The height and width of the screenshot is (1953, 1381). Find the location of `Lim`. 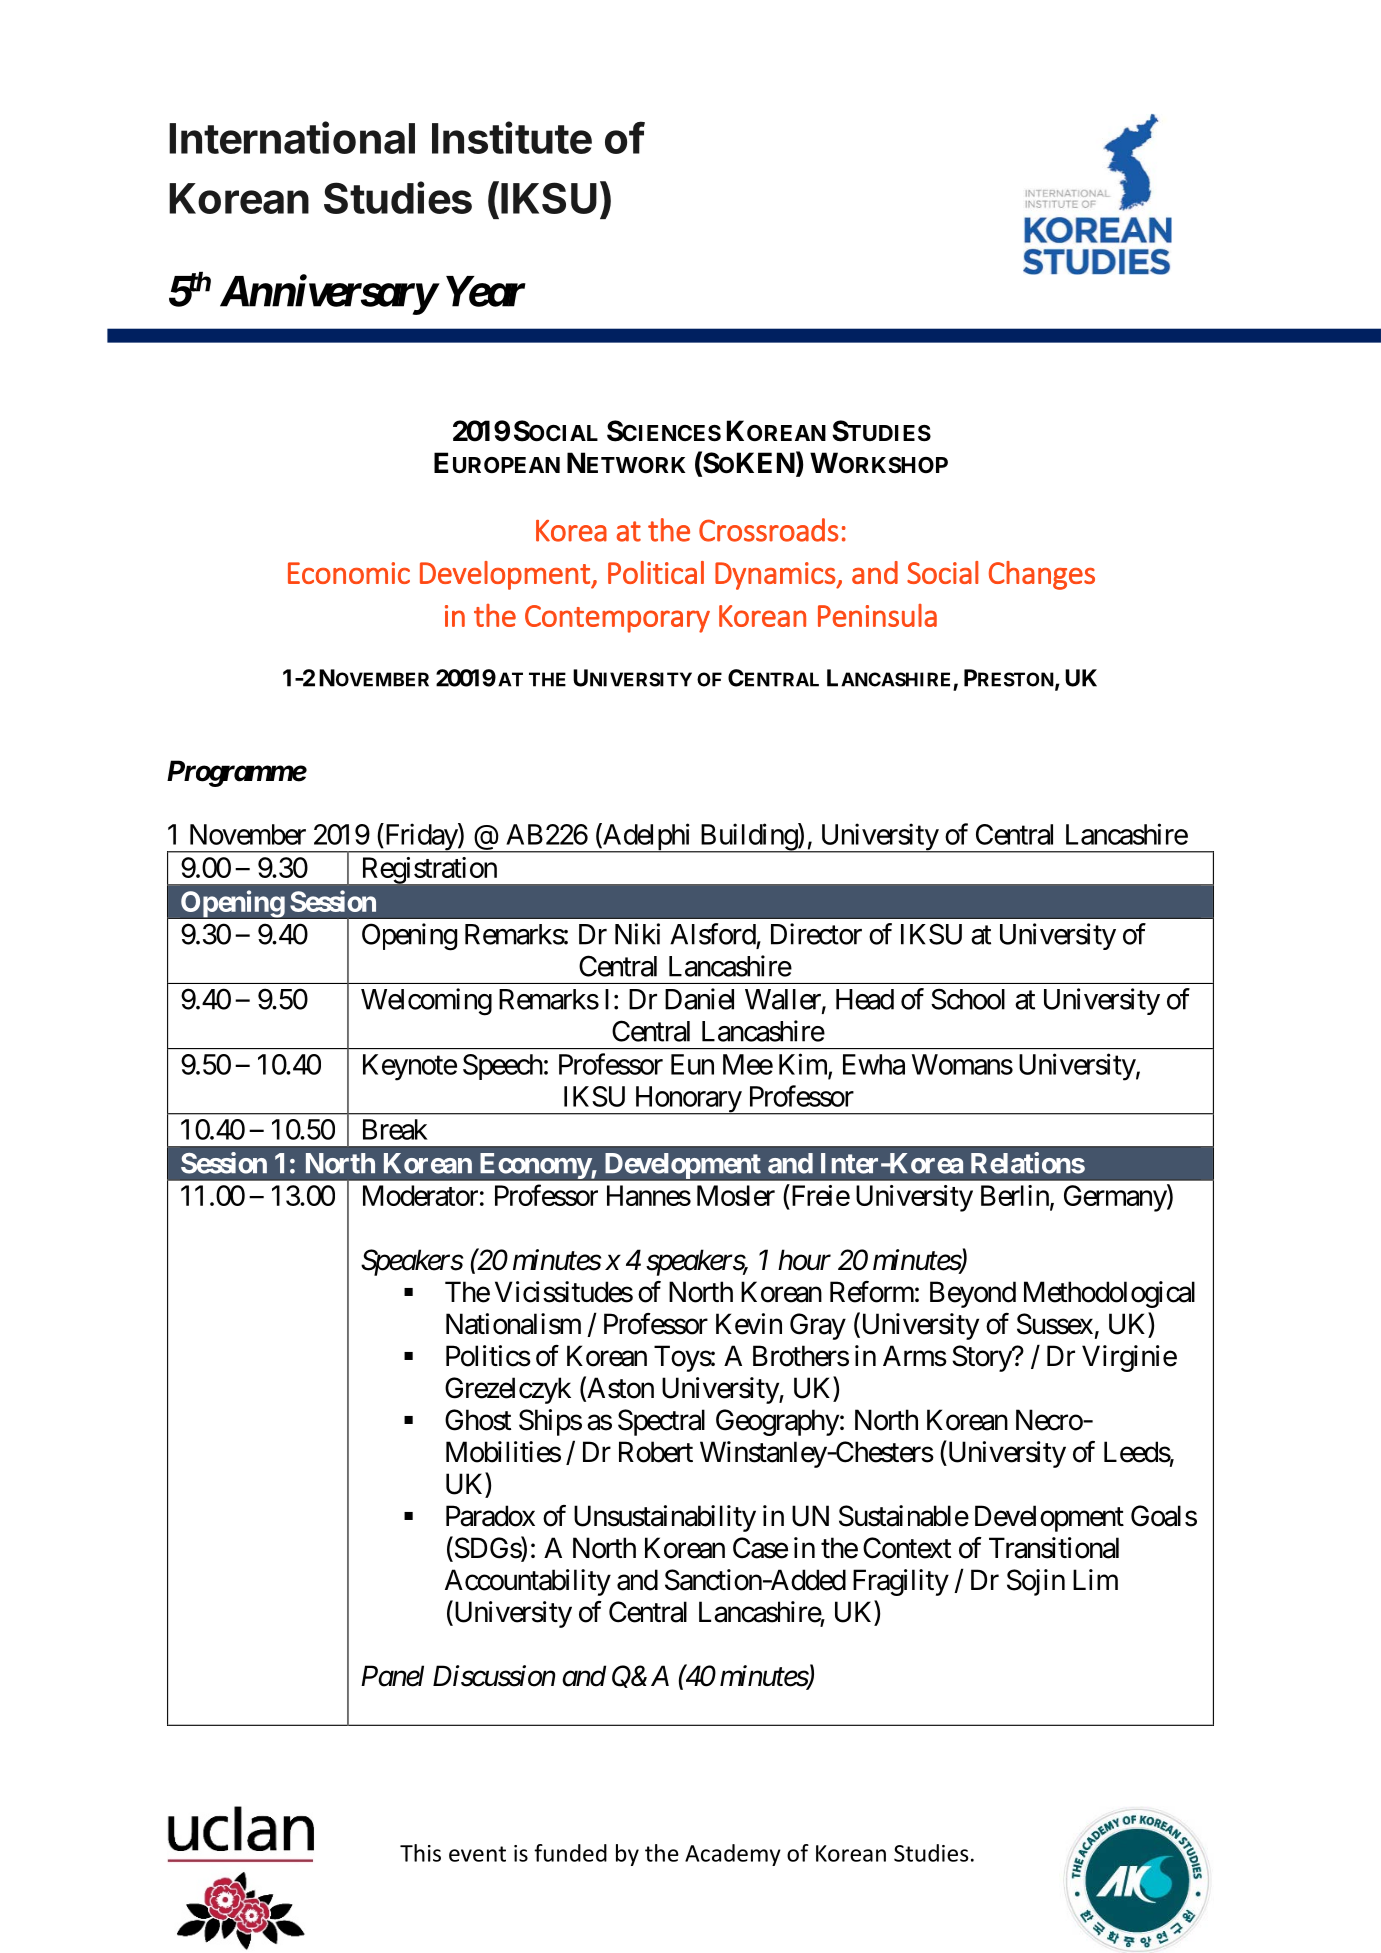

Lim is located at coordinates (1095, 1579).
